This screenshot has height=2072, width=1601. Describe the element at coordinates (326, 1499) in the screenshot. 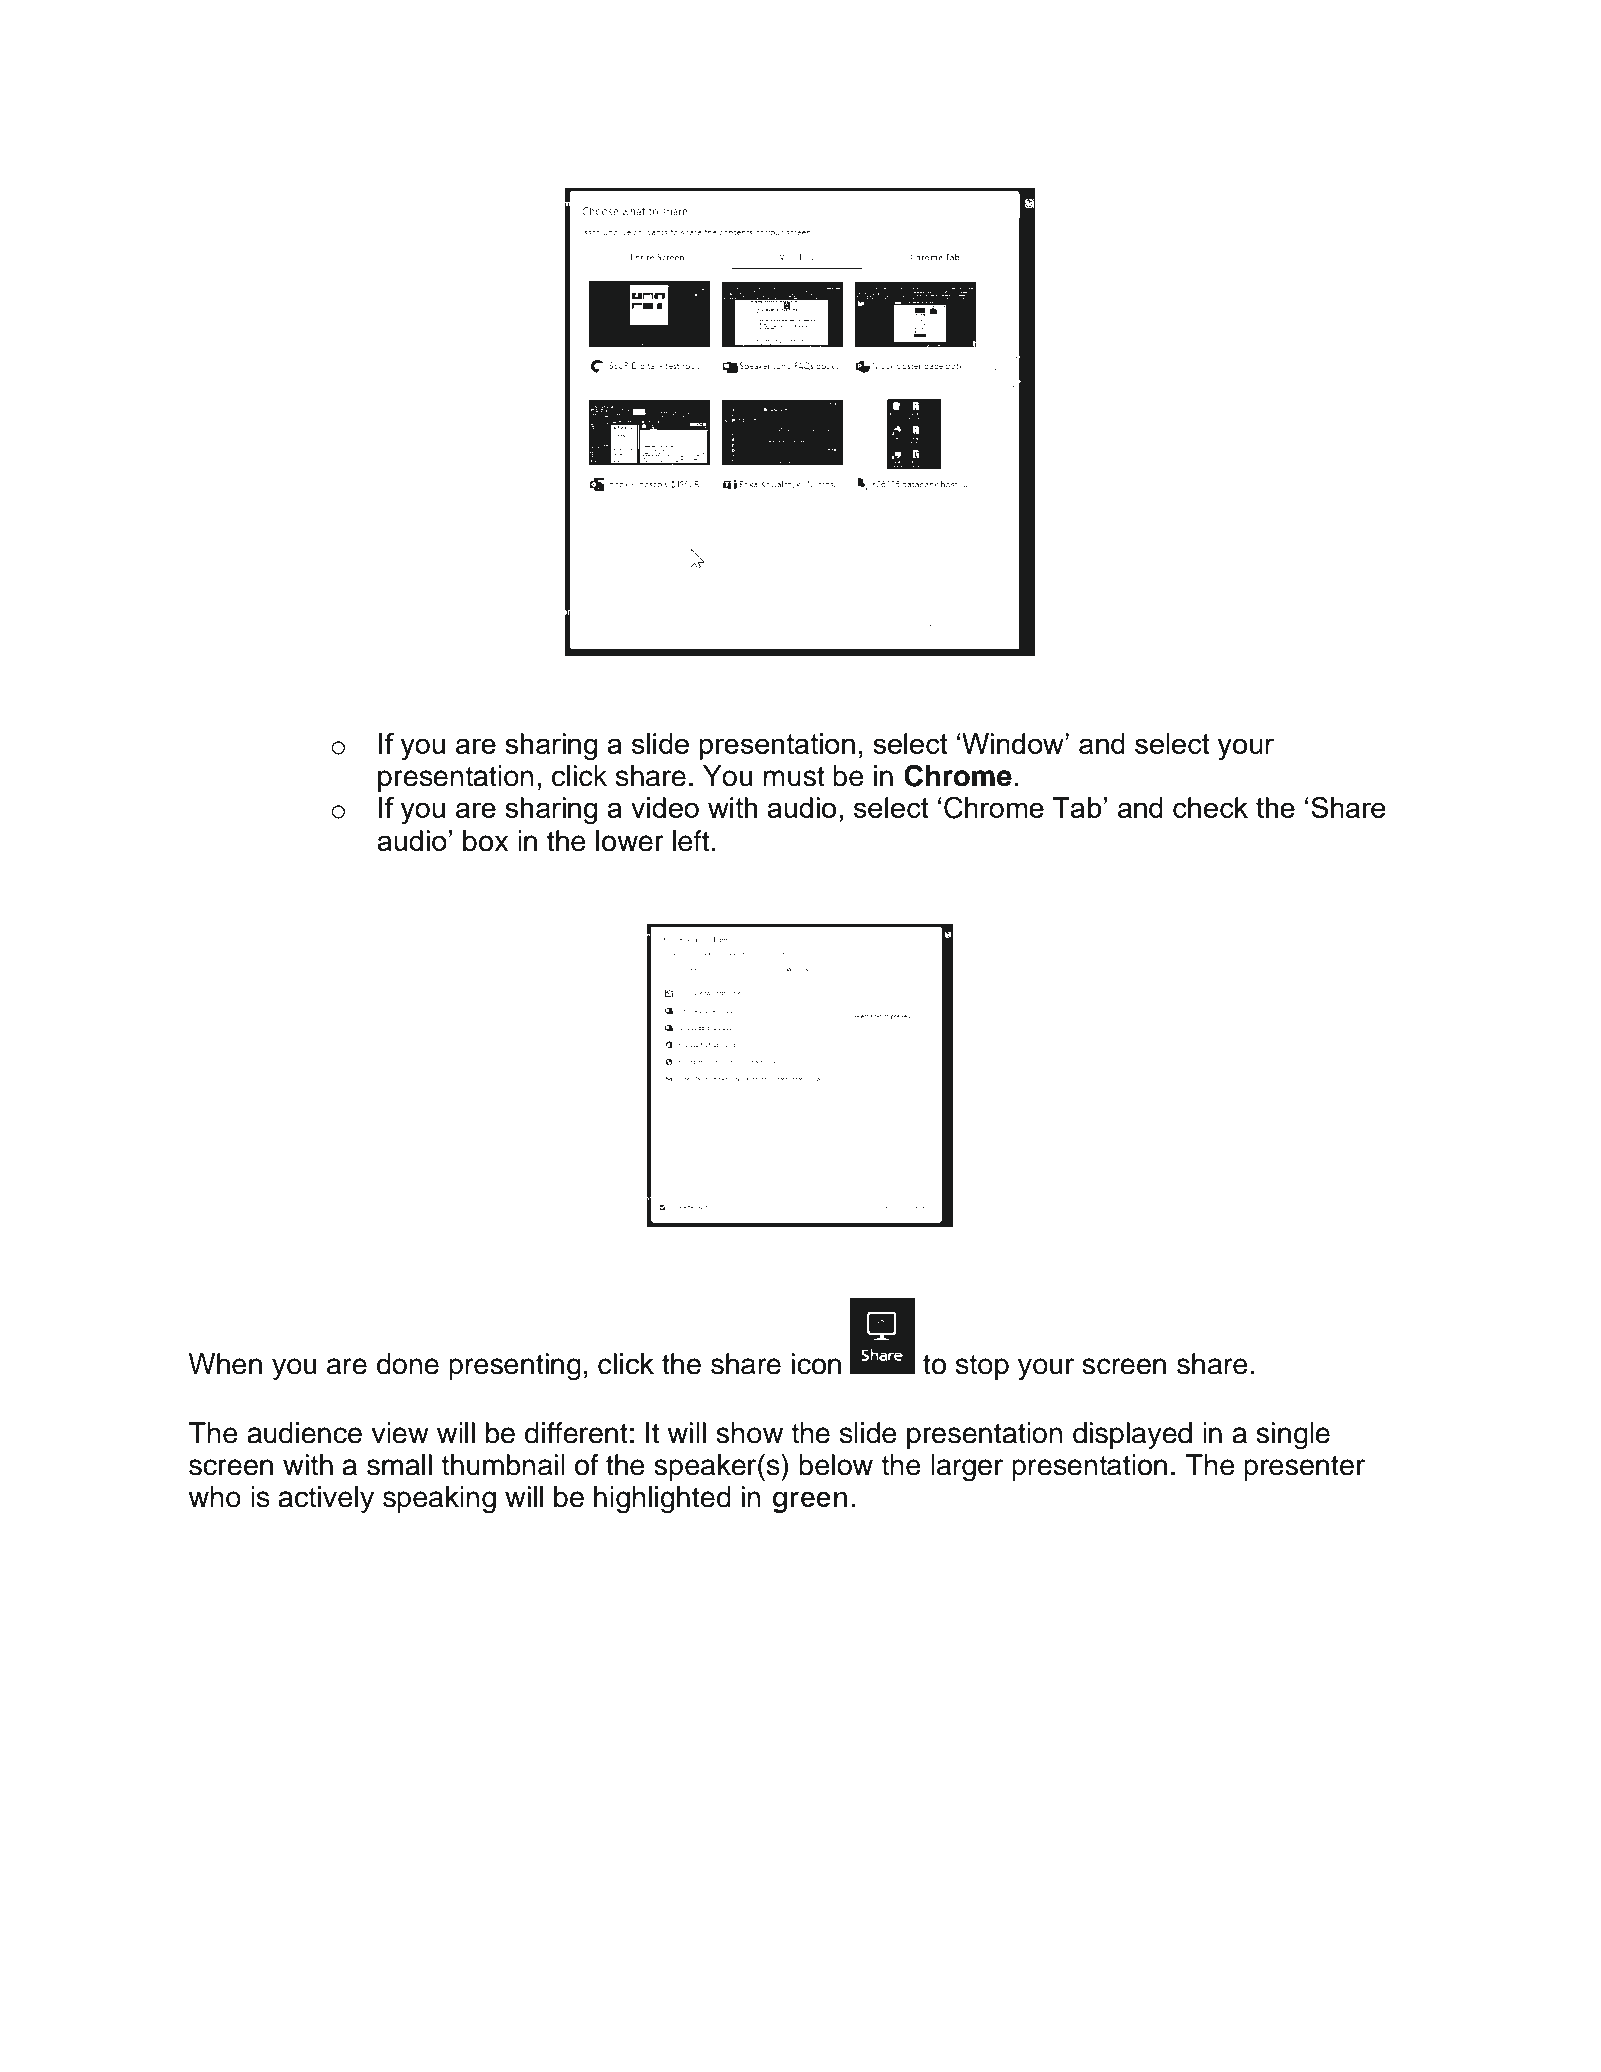

I see `actively` at that location.
